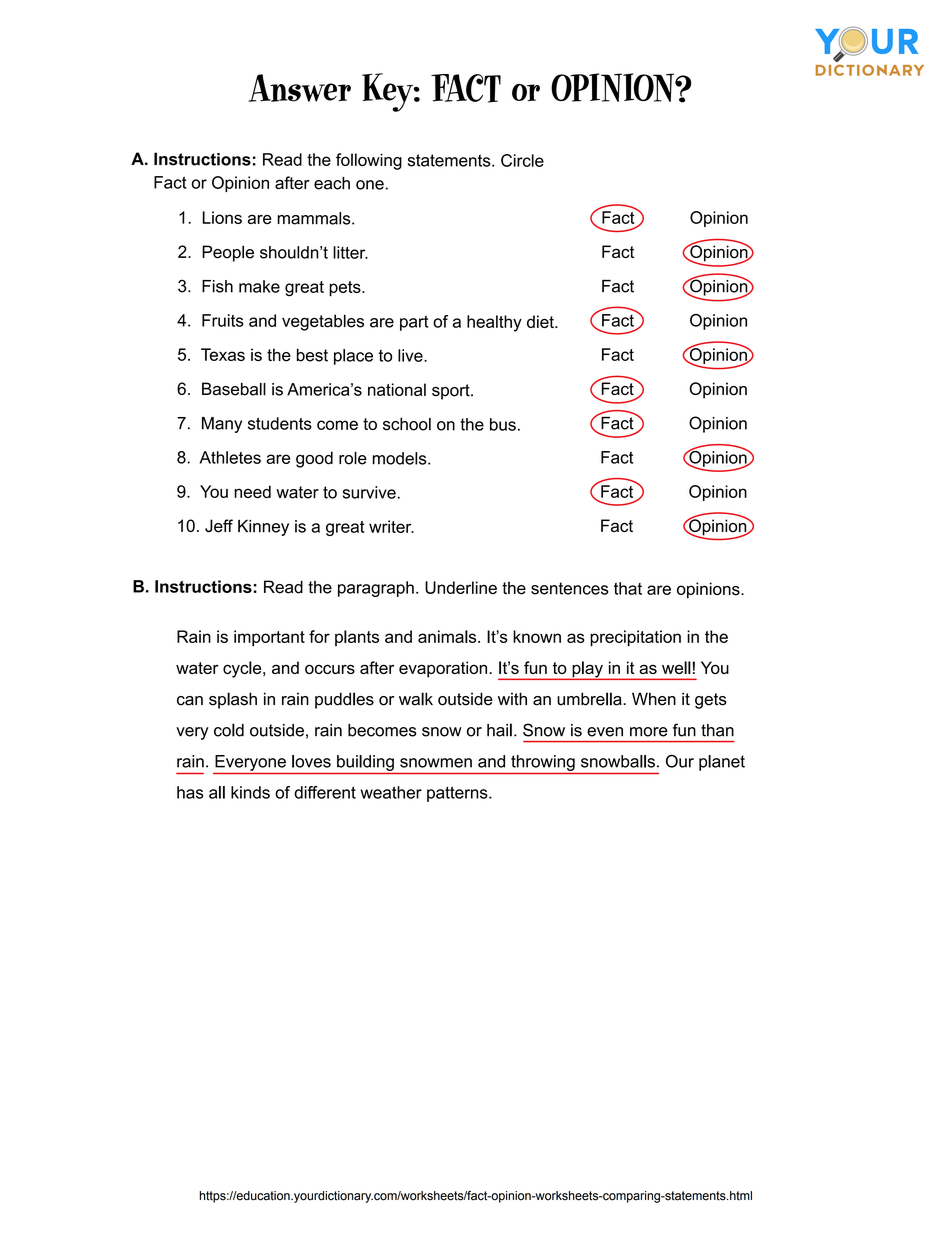  What do you see at coordinates (250, 792) in the screenshot?
I see `kinds` at bounding box center [250, 792].
